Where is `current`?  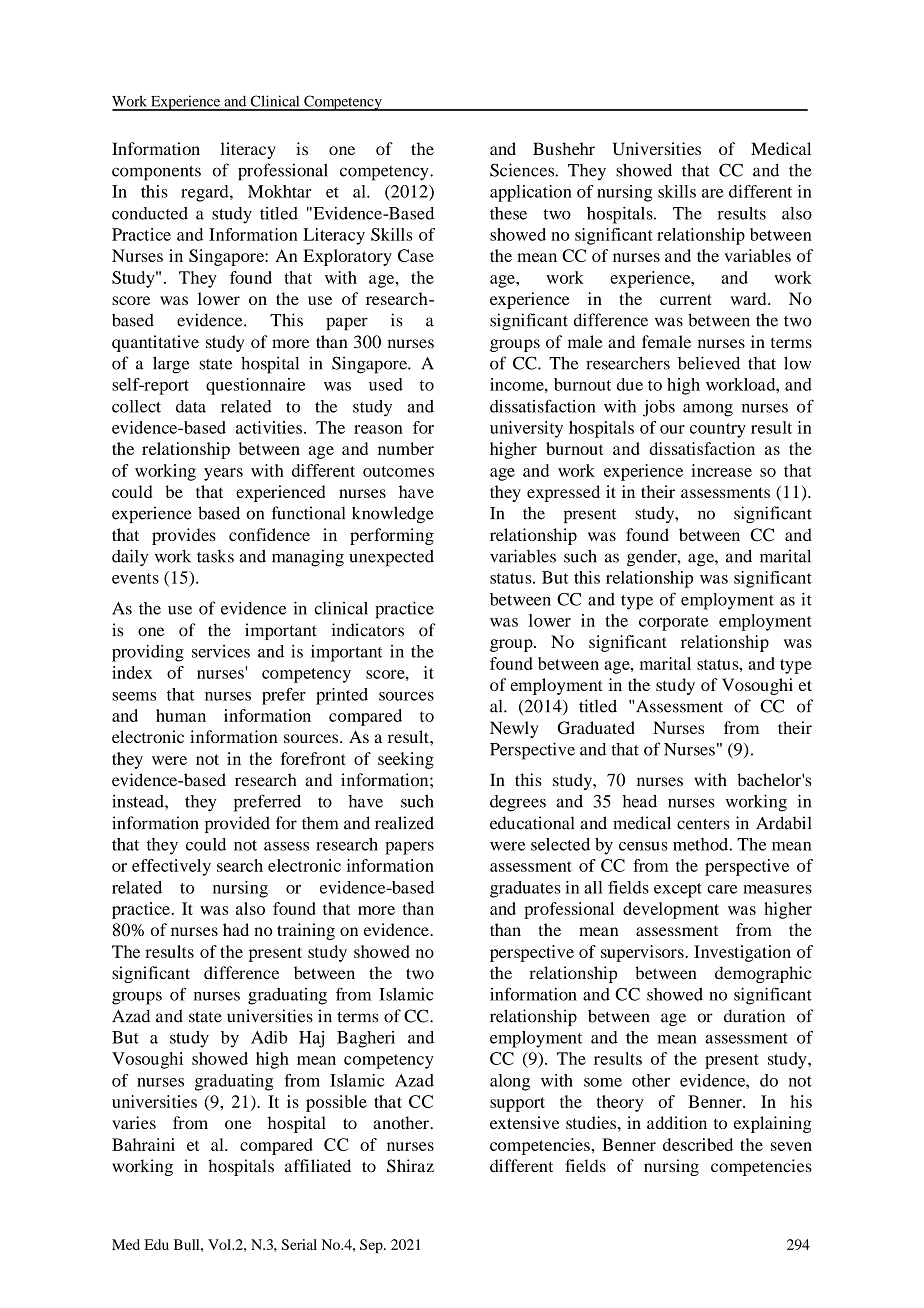 current is located at coordinates (686, 299).
